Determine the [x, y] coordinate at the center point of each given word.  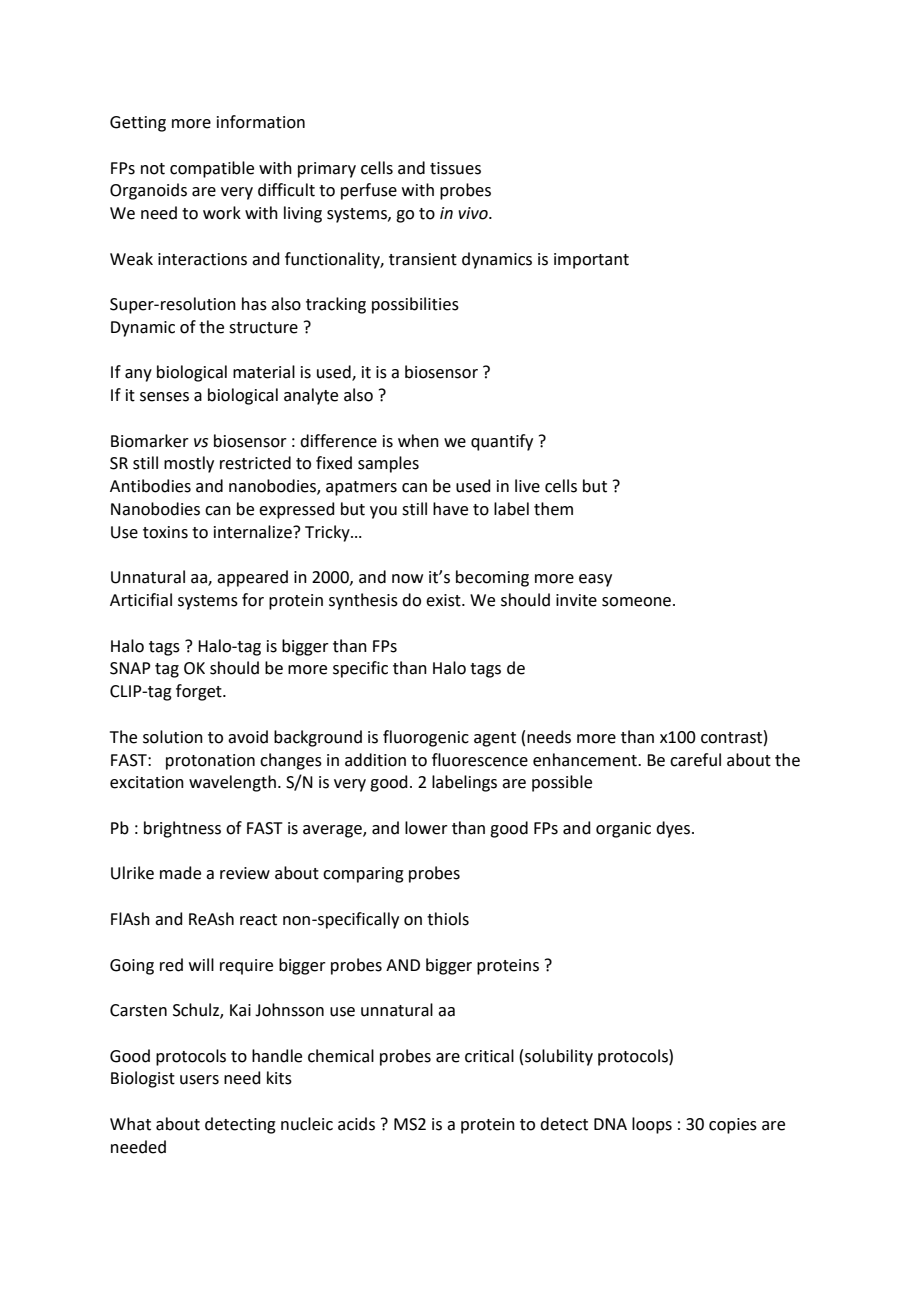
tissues [455, 168]
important [591, 261]
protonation [210, 762]
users [199, 1080]
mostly [189, 464]
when [418, 441]
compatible [212, 169]
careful [695, 760]
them [553, 509]
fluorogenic [426, 738]
